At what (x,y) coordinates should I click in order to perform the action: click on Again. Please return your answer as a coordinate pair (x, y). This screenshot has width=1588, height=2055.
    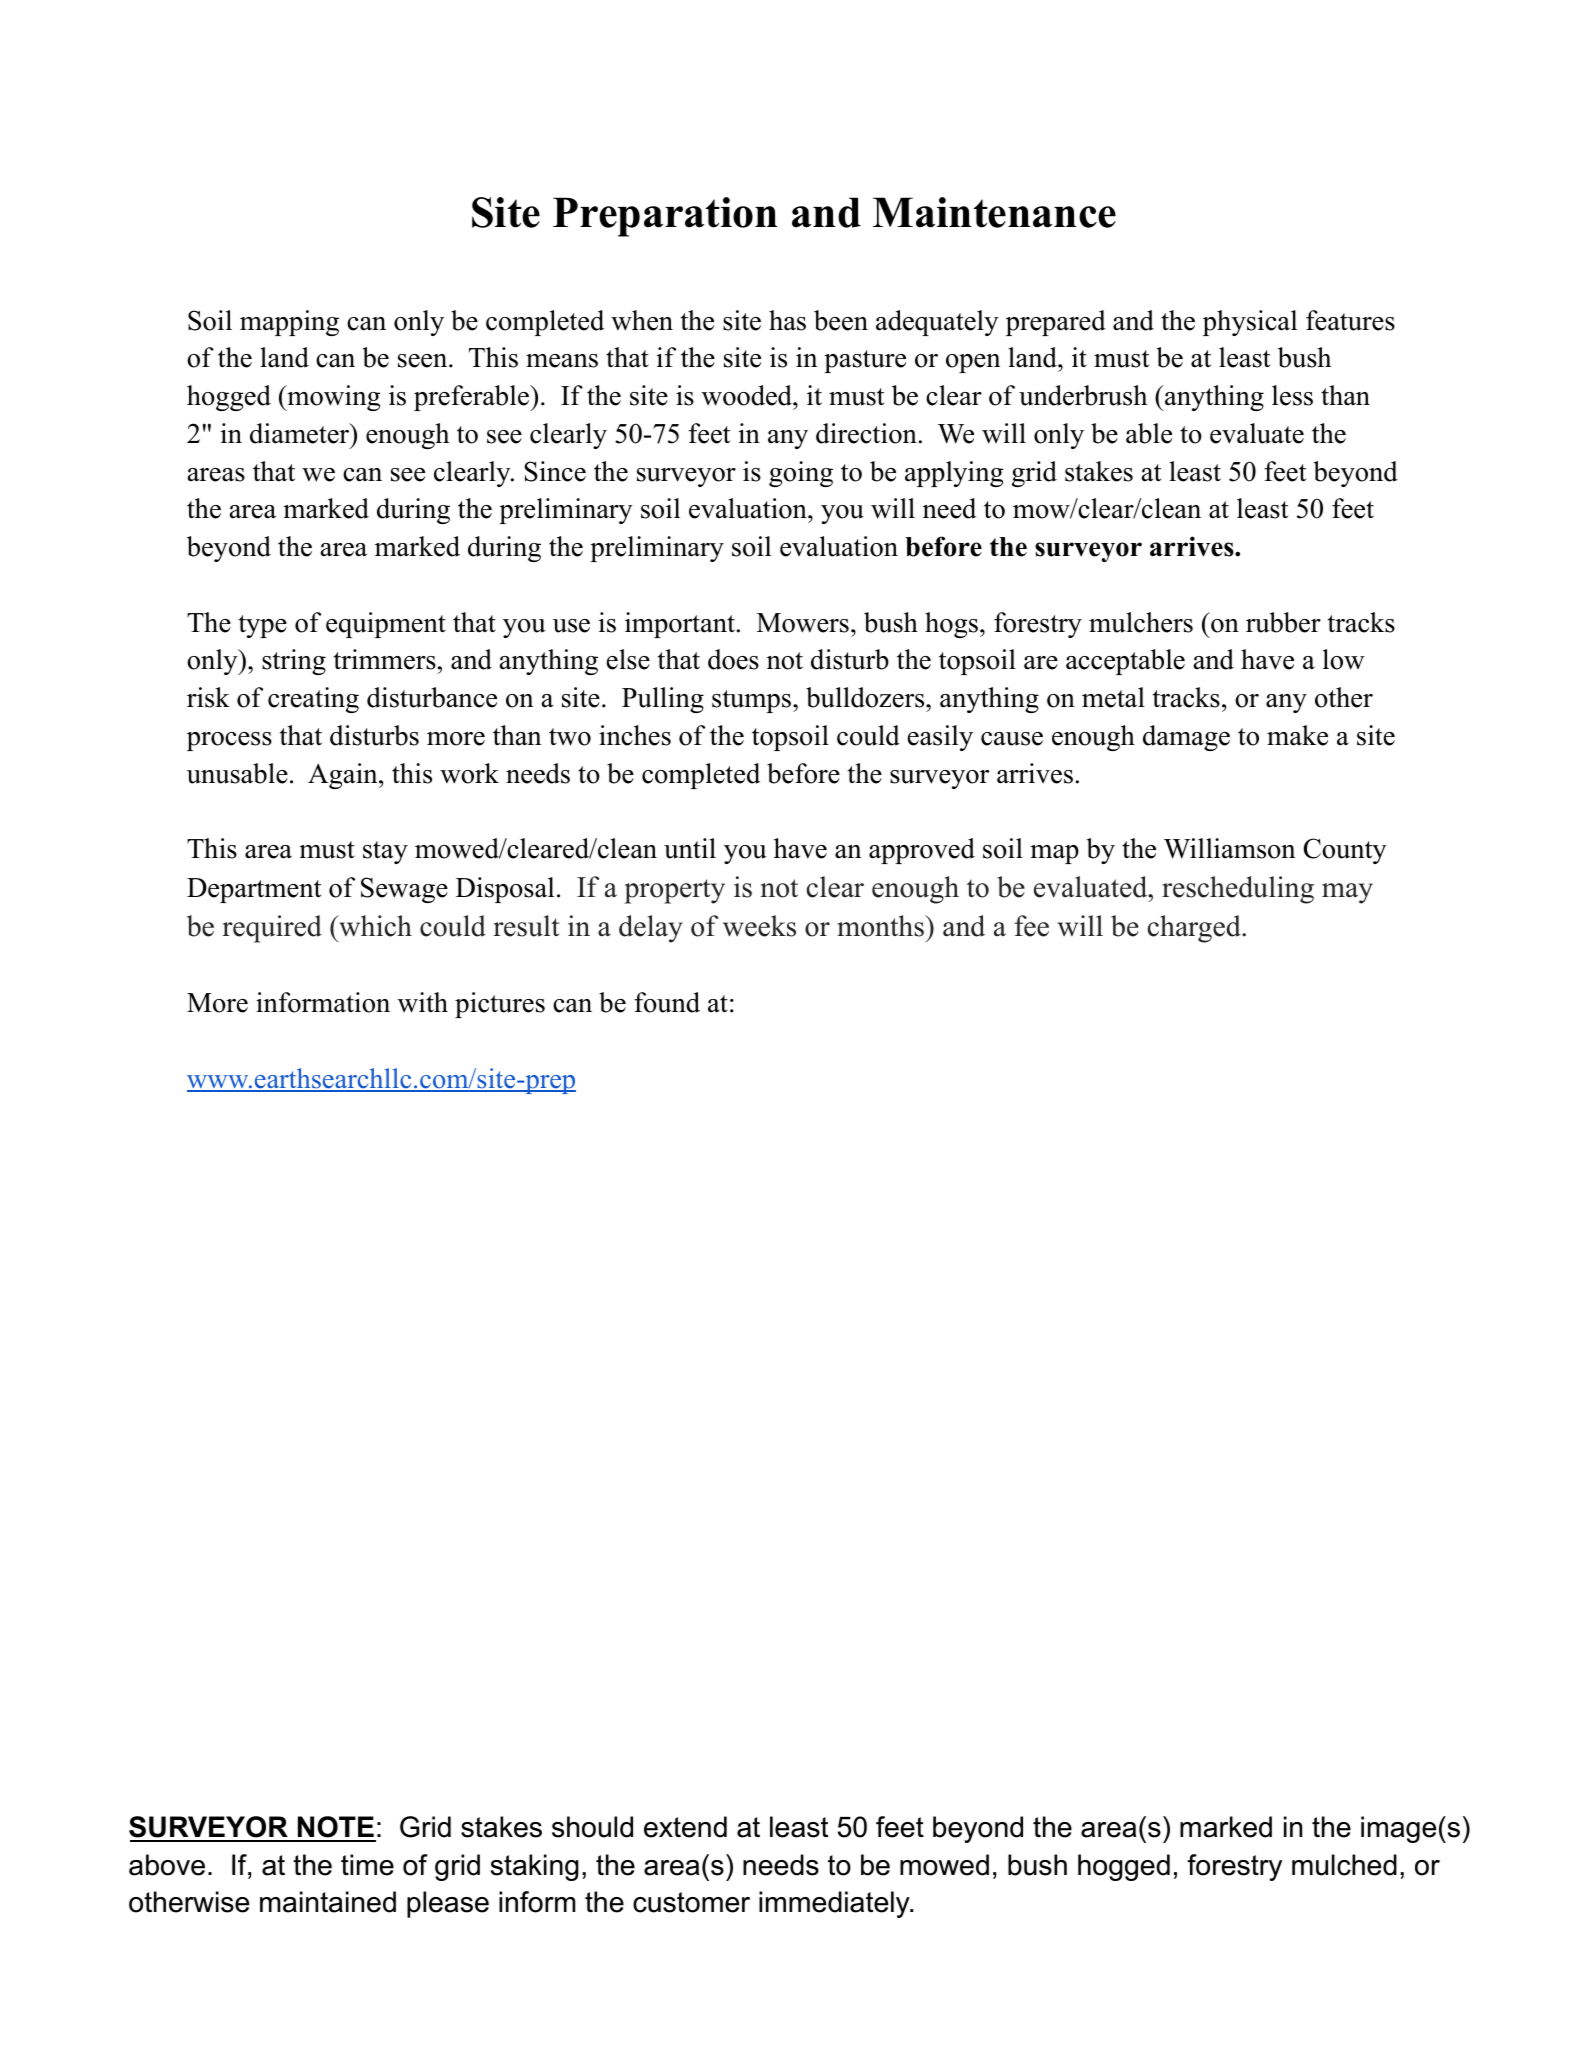
    Looking at the image, I should click on (344, 776).
